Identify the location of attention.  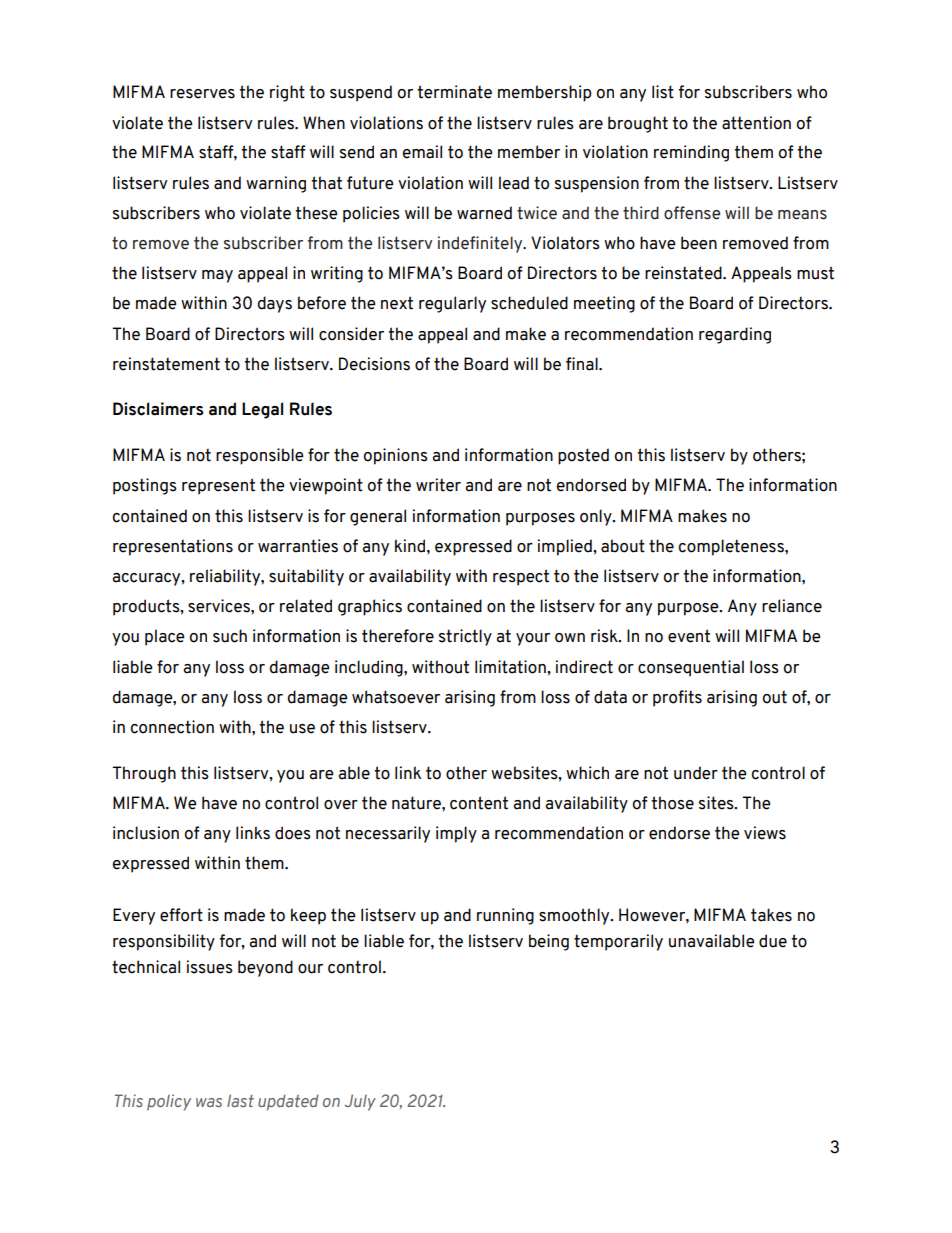
(756, 123).
